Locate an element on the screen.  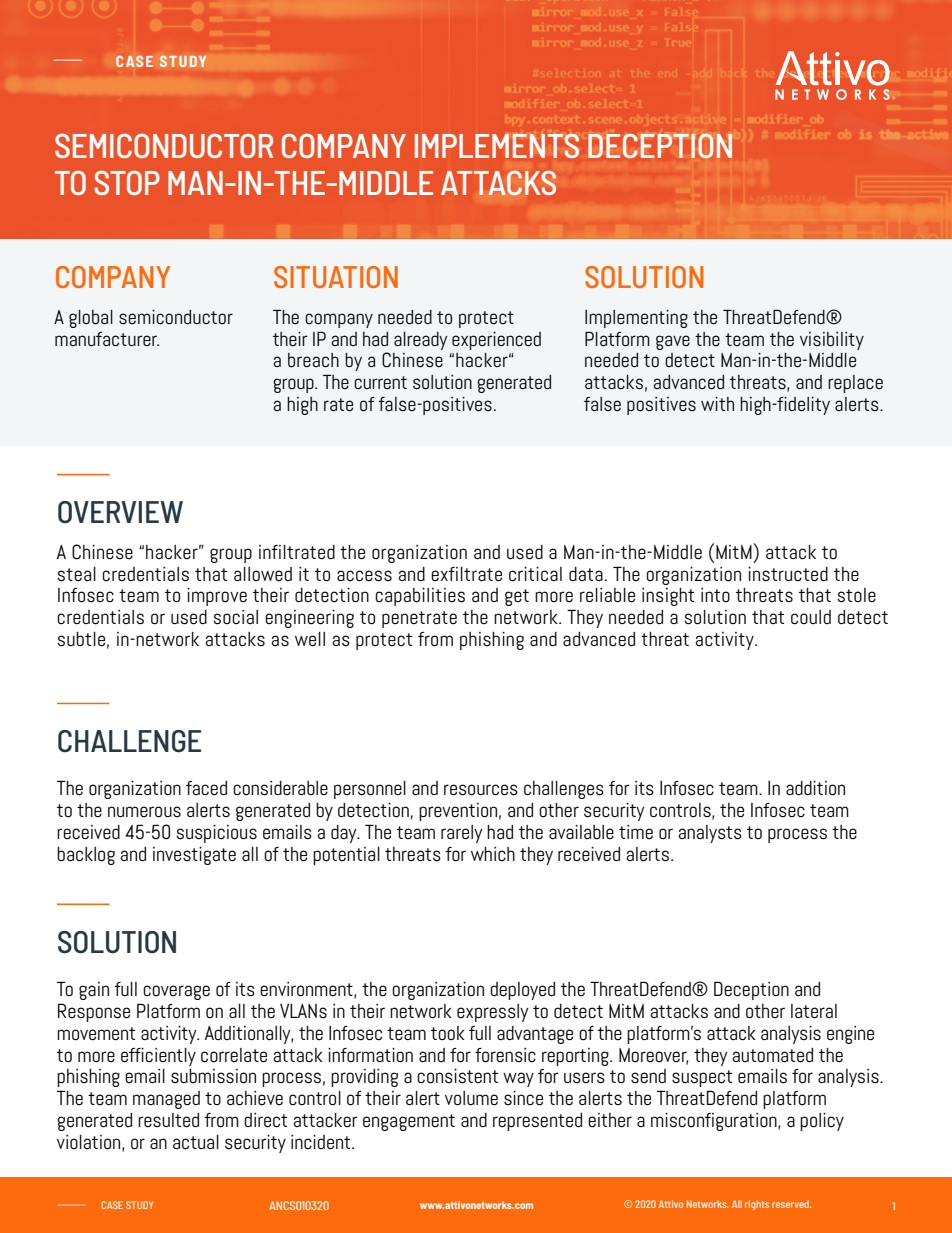
IMPLEMENTS is located at coordinates (497, 145).
